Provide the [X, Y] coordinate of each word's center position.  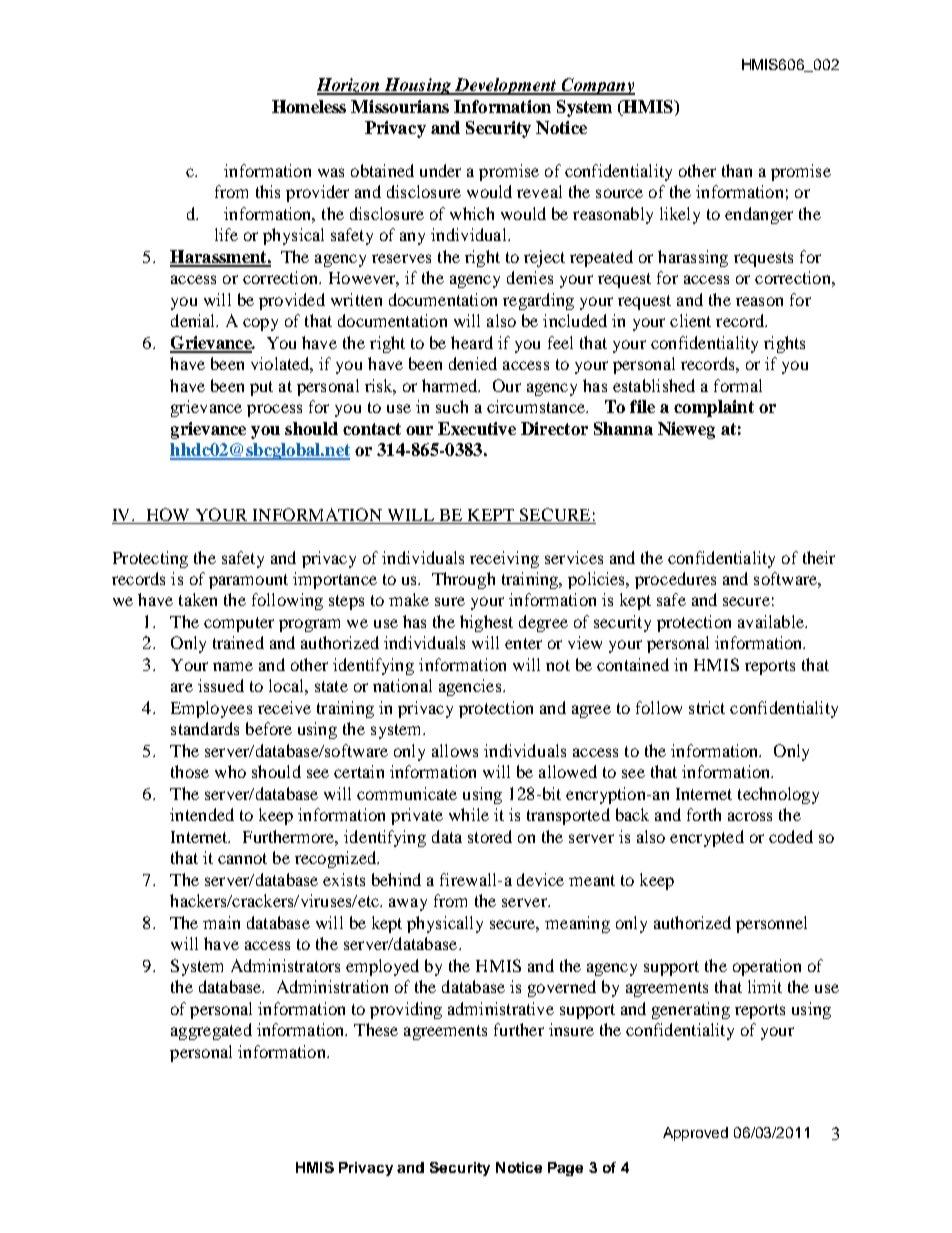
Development [506, 86]
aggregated [211, 1031]
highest [486, 623]
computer [239, 624]
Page [565, 1169]
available [772, 621]
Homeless [309, 106]
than [737, 170]
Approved [695, 1134]
